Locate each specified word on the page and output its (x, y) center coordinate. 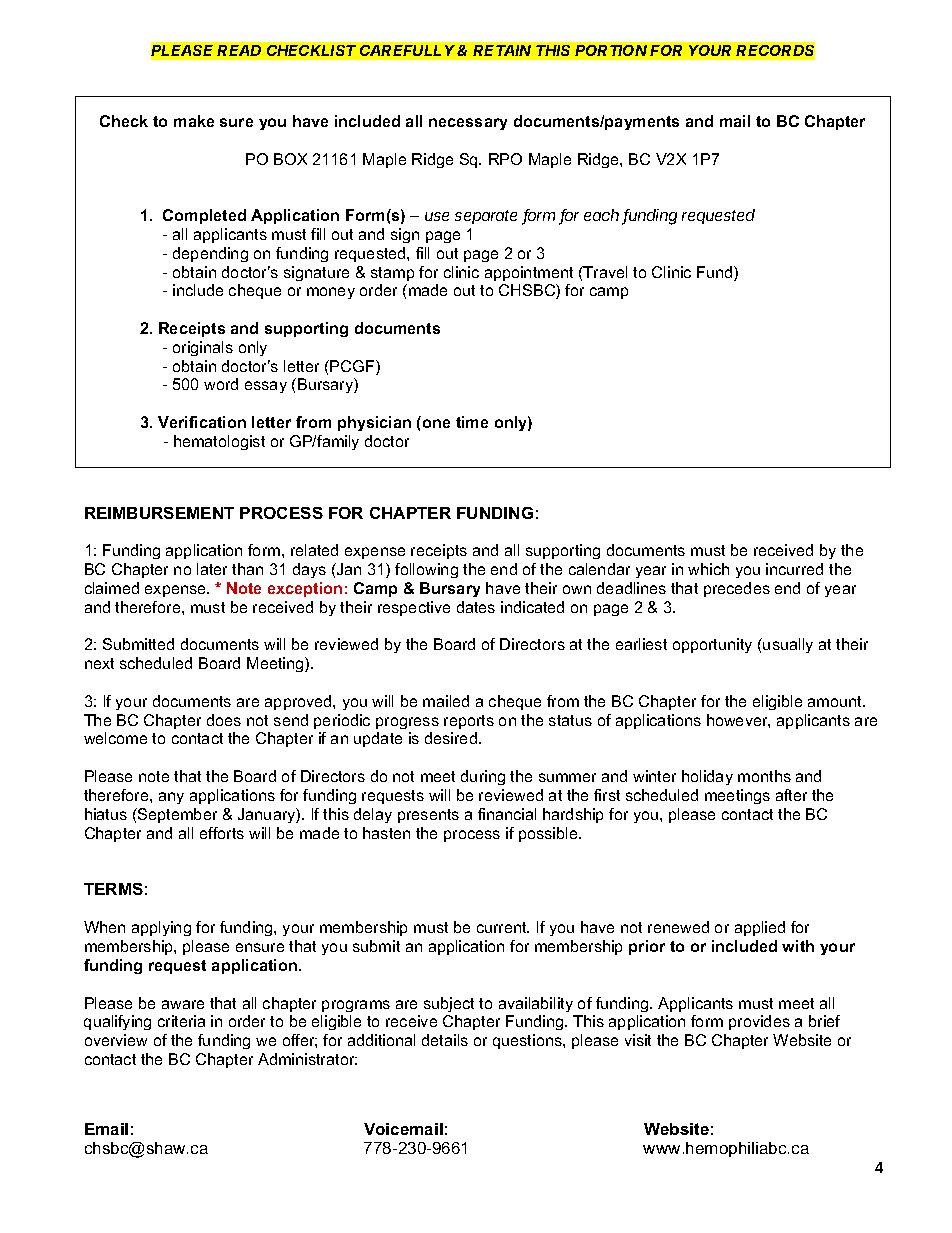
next (99, 663)
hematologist (219, 442)
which (708, 569)
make (194, 121)
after (791, 795)
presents (428, 816)
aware (183, 1004)
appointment (529, 273)
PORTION (611, 50)
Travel (604, 272)
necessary (468, 124)
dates (476, 607)
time (472, 422)
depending (210, 254)
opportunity (712, 645)
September (176, 815)
